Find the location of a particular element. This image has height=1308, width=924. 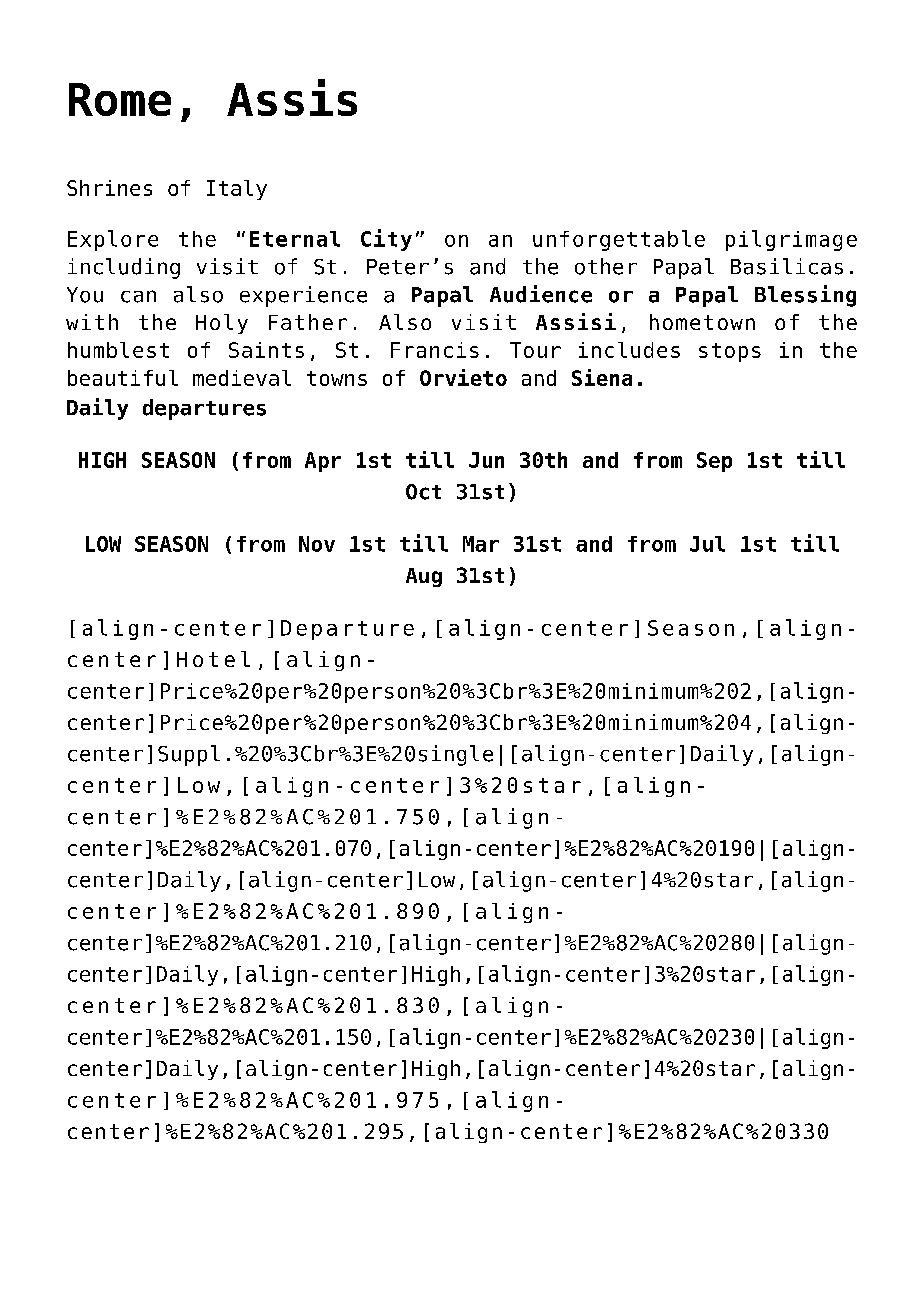

Jul is located at coordinates (707, 544).
